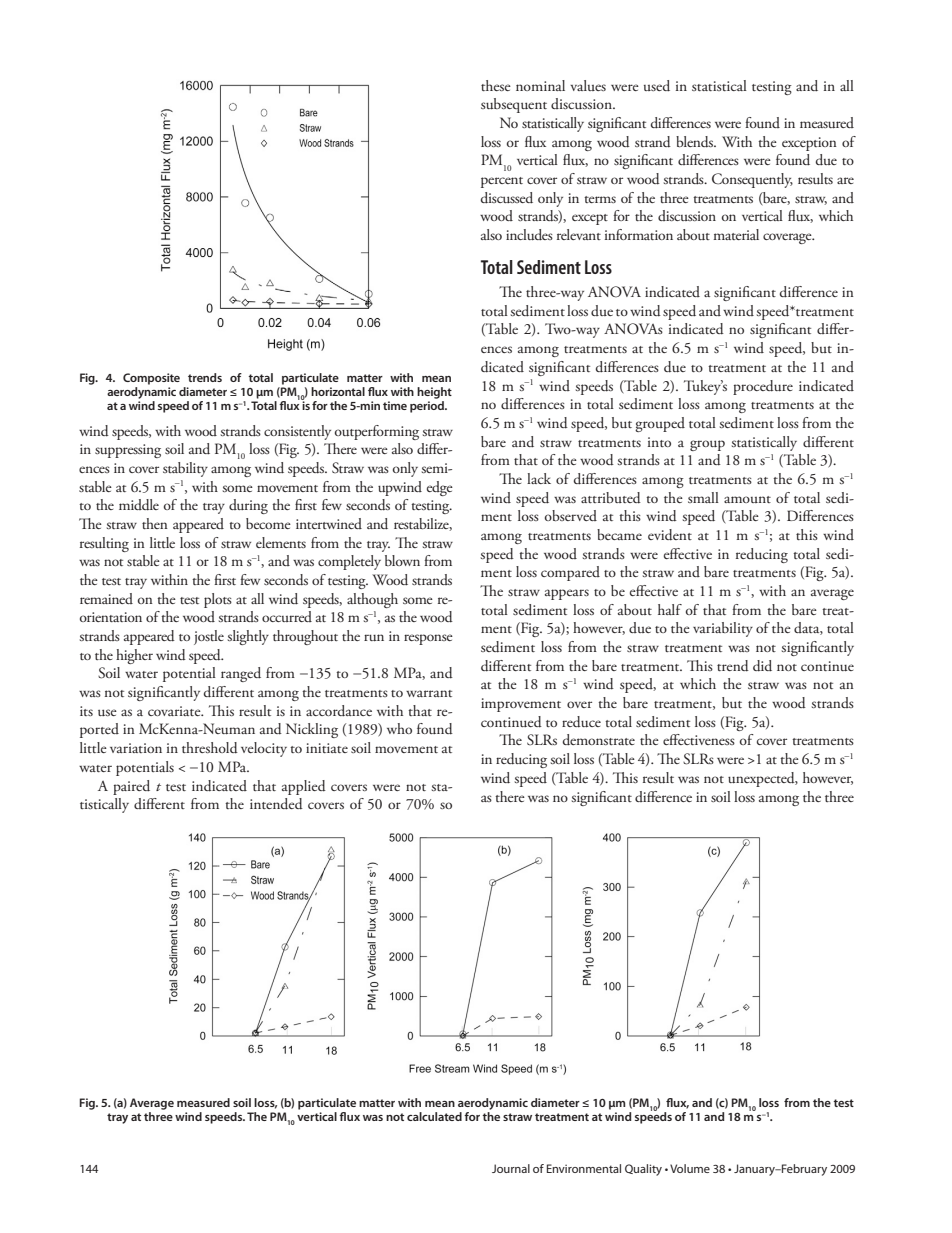 The height and width of the page is (1233, 952). Describe the element at coordinates (599, 740) in the page. I see `demonstrate` at that location.
